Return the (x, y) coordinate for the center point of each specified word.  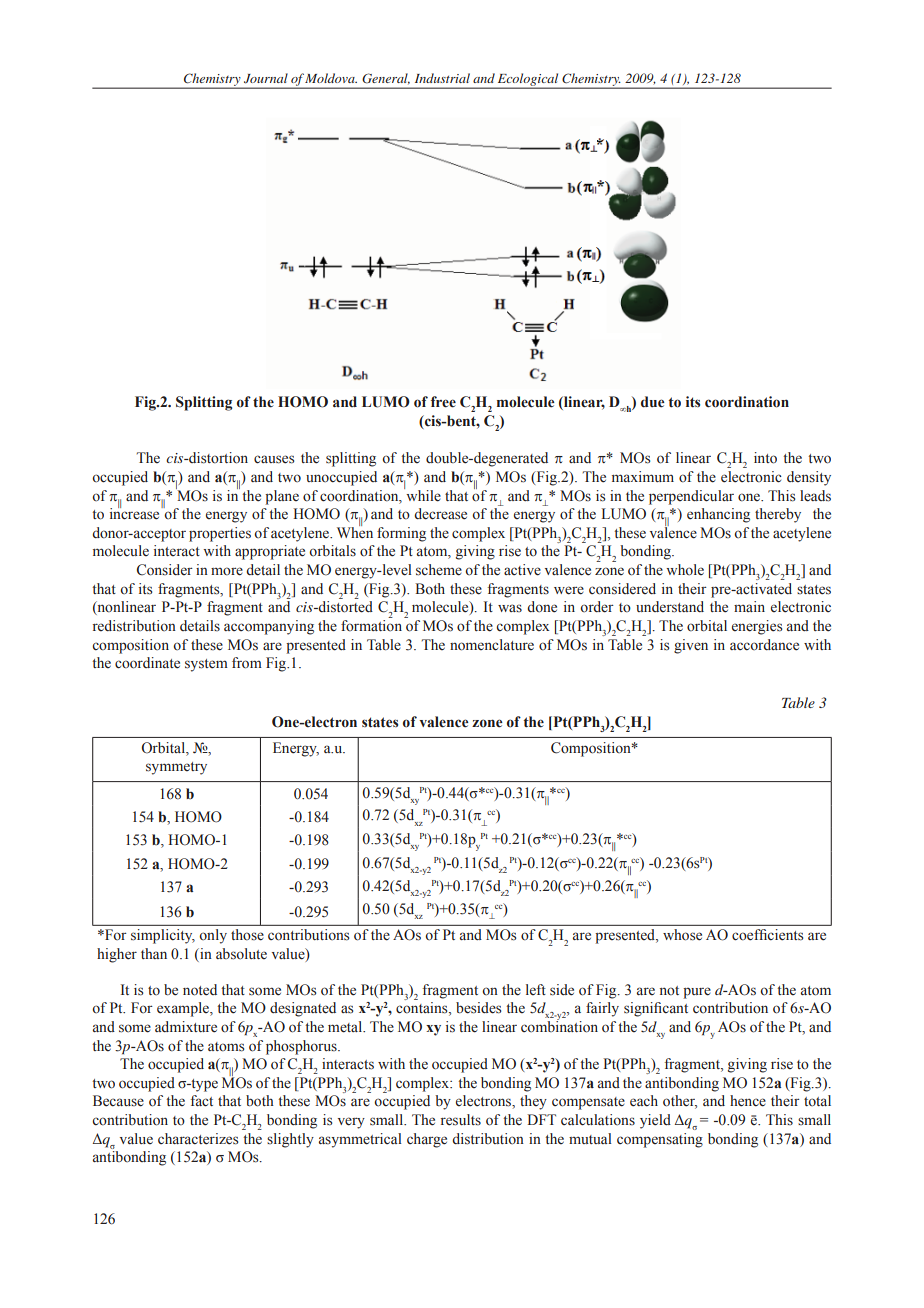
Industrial (442, 78)
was (510, 608)
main (749, 606)
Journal (266, 78)
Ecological (528, 80)
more (227, 571)
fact (202, 1101)
